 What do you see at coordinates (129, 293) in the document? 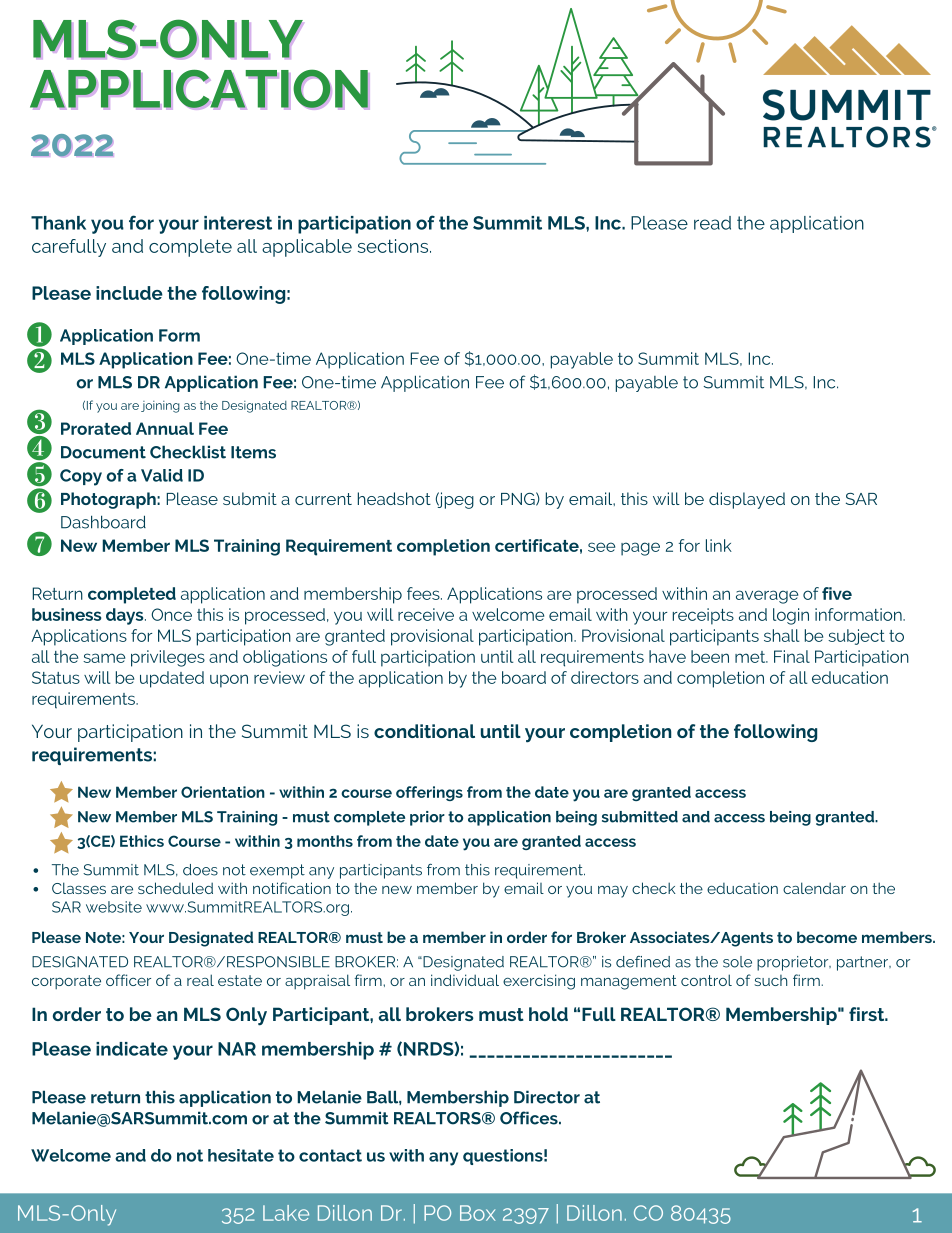
I see `include` at bounding box center [129, 293].
